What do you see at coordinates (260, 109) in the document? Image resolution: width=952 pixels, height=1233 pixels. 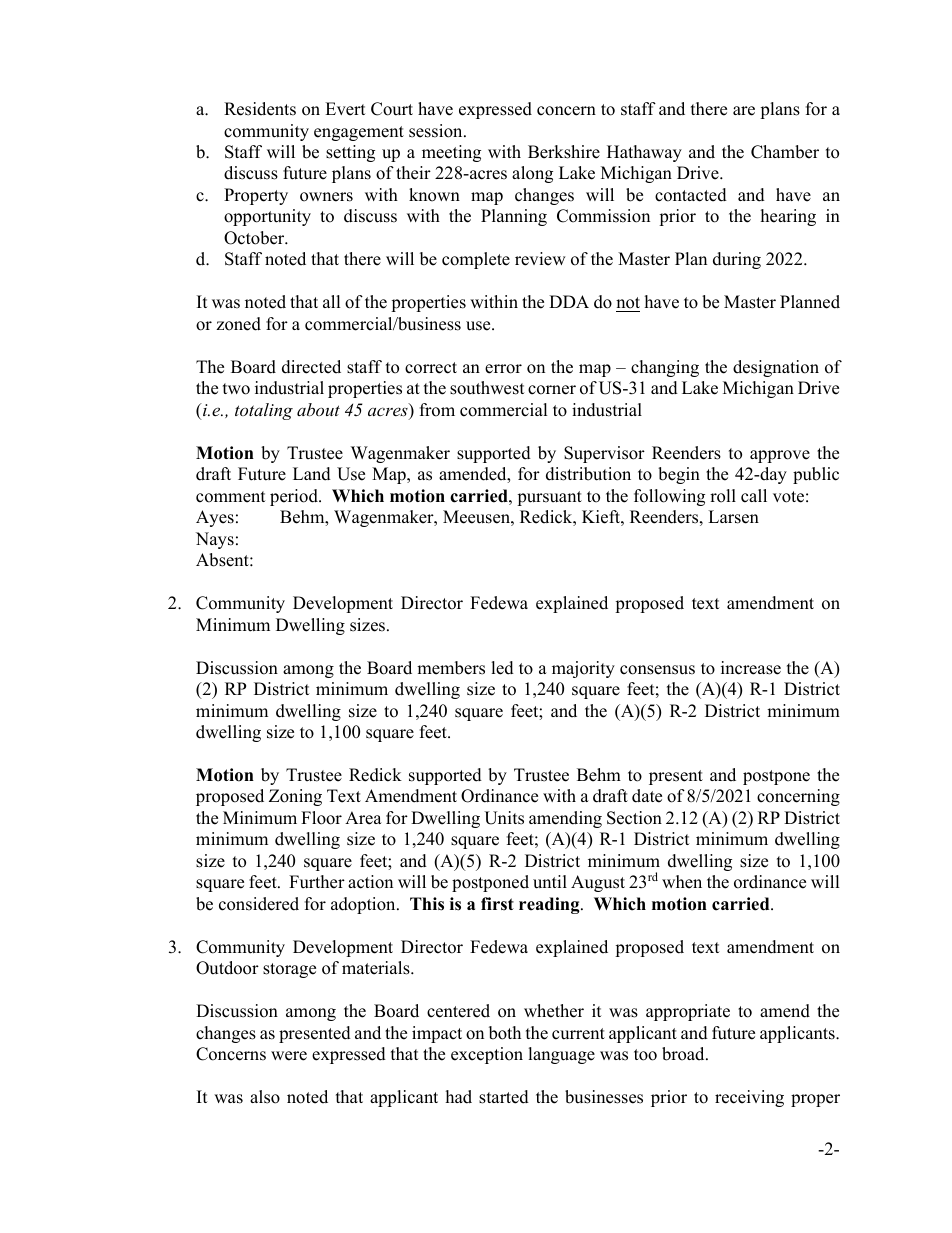 I see `Residents` at bounding box center [260, 109].
